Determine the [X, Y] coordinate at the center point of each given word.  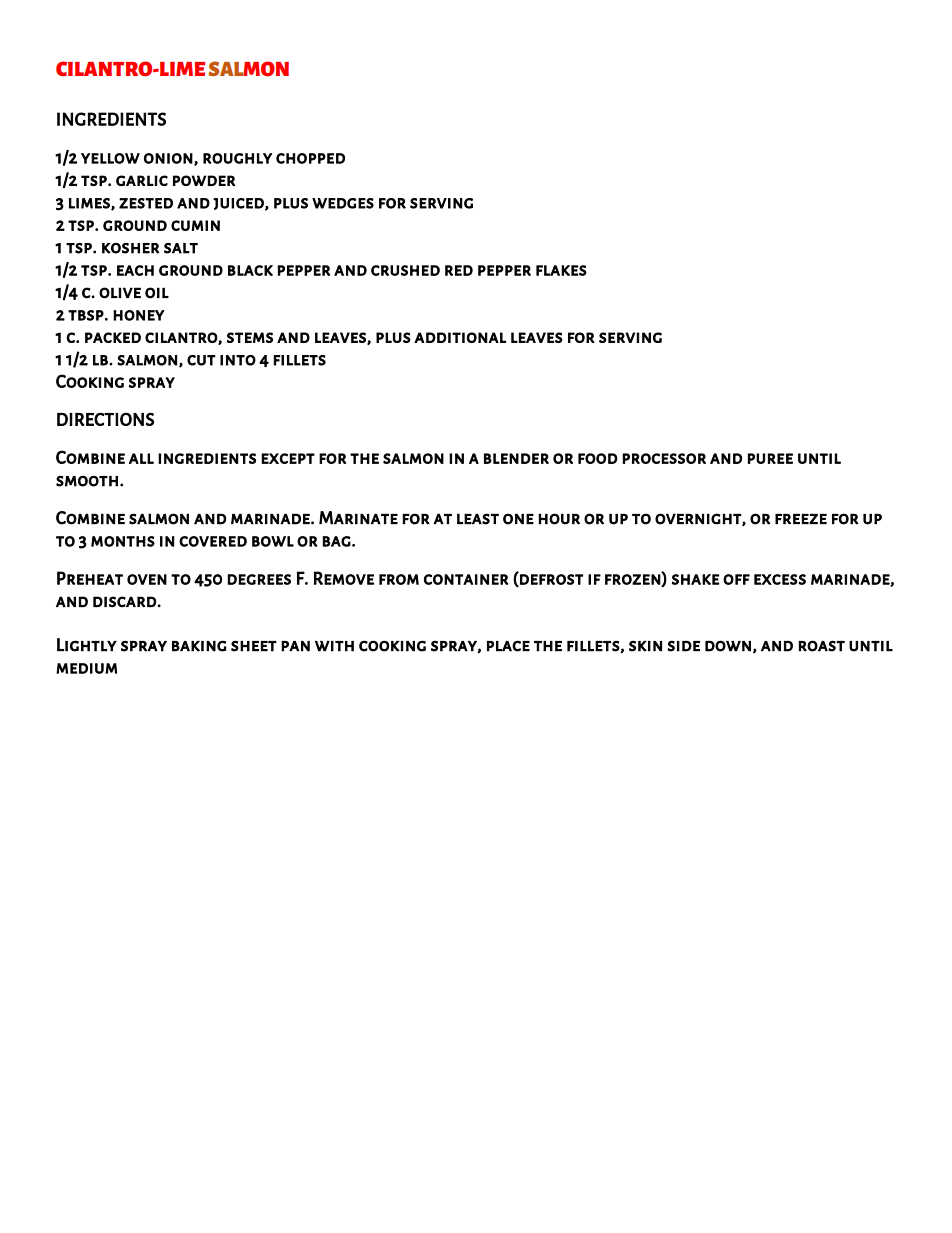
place [508, 646]
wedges [343, 203]
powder [204, 180]
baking [199, 646]
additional [460, 337]
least [478, 519]
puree [770, 458]
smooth [87, 481]
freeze [801, 519]
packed [113, 337]
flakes [561, 270]
